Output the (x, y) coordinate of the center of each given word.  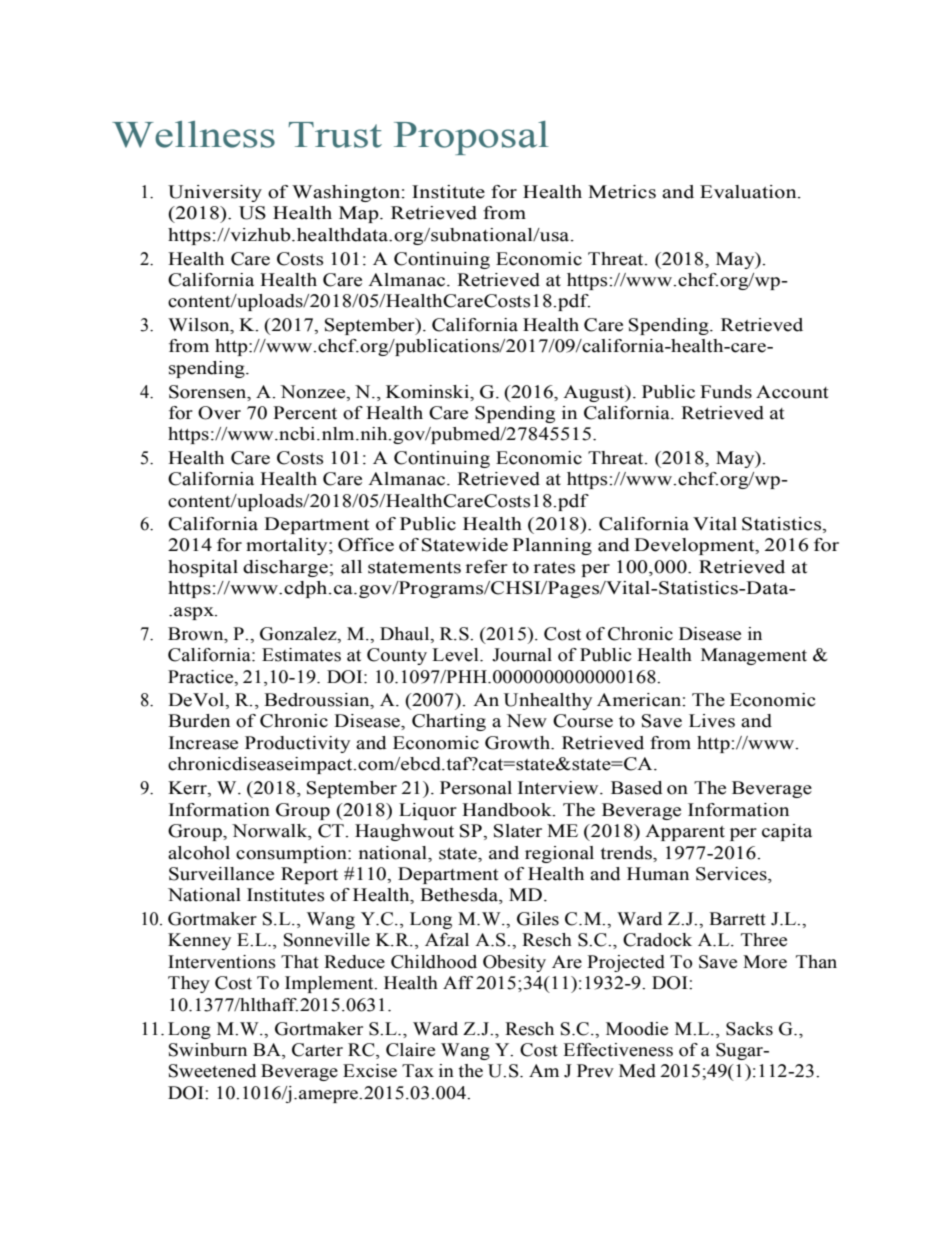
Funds (726, 392)
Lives (712, 721)
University (215, 193)
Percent (305, 413)
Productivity (297, 744)
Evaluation (749, 192)
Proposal (471, 138)
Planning (552, 546)
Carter (317, 1050)
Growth (519, 743)
